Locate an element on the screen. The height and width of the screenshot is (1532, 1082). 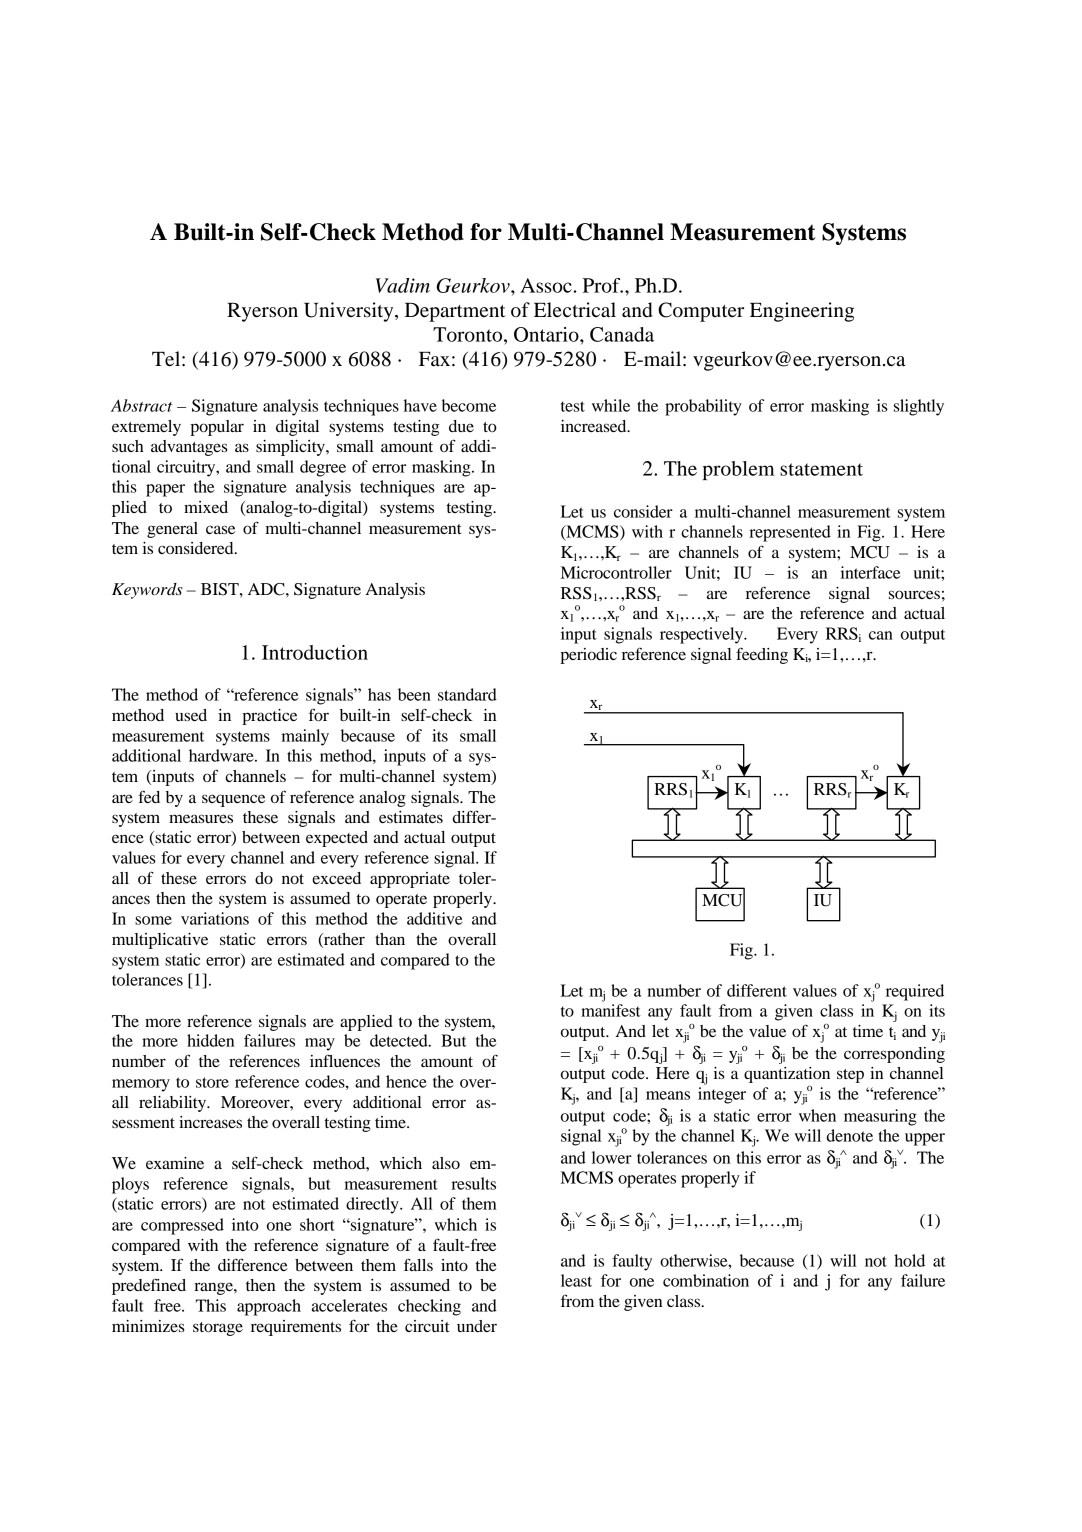
hold is located at coordinates (909, 1260).
